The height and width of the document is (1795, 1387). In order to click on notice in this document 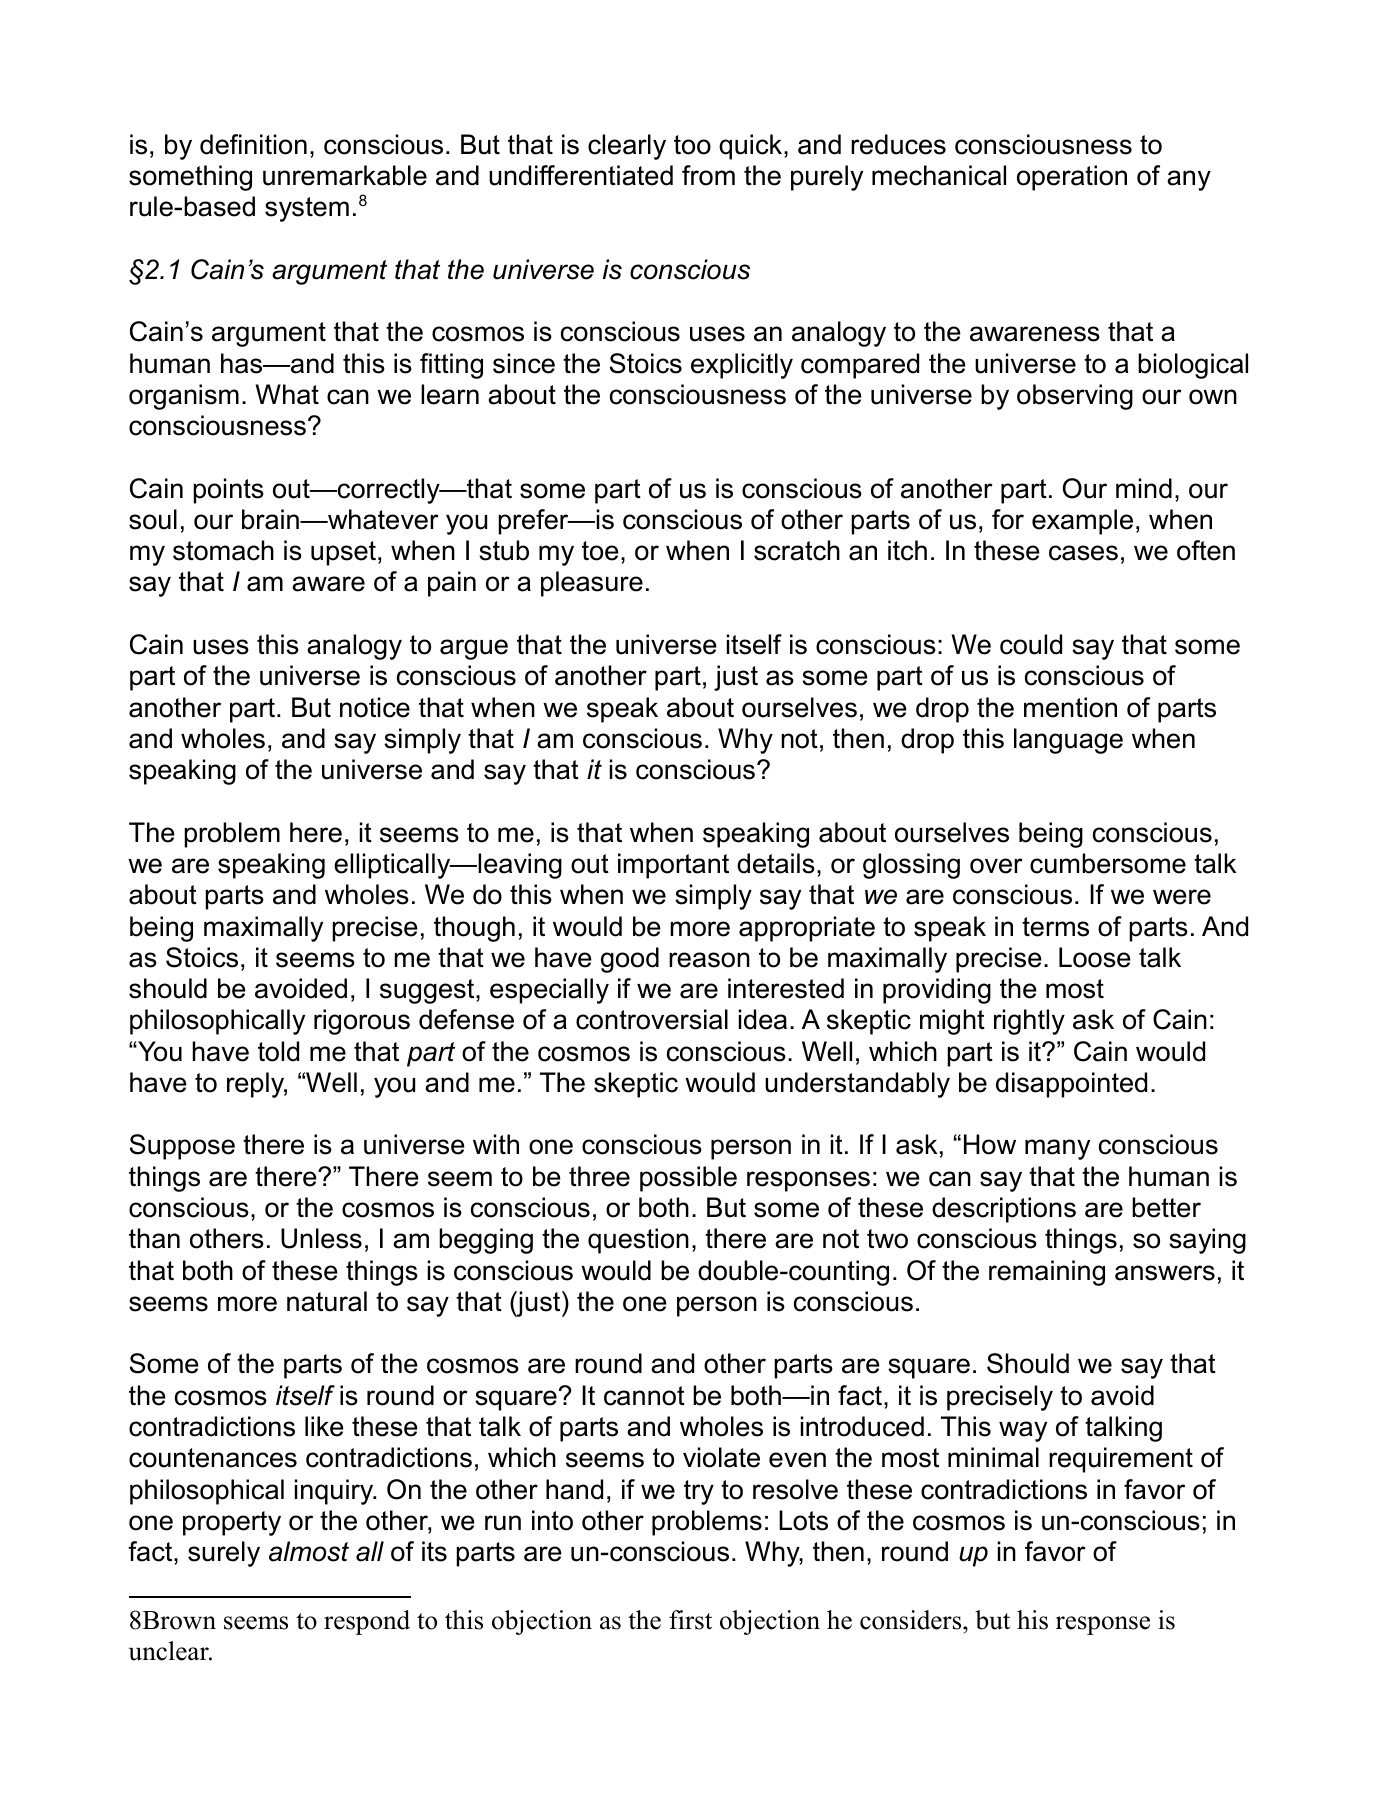, I will do `click(375, 707)`.
